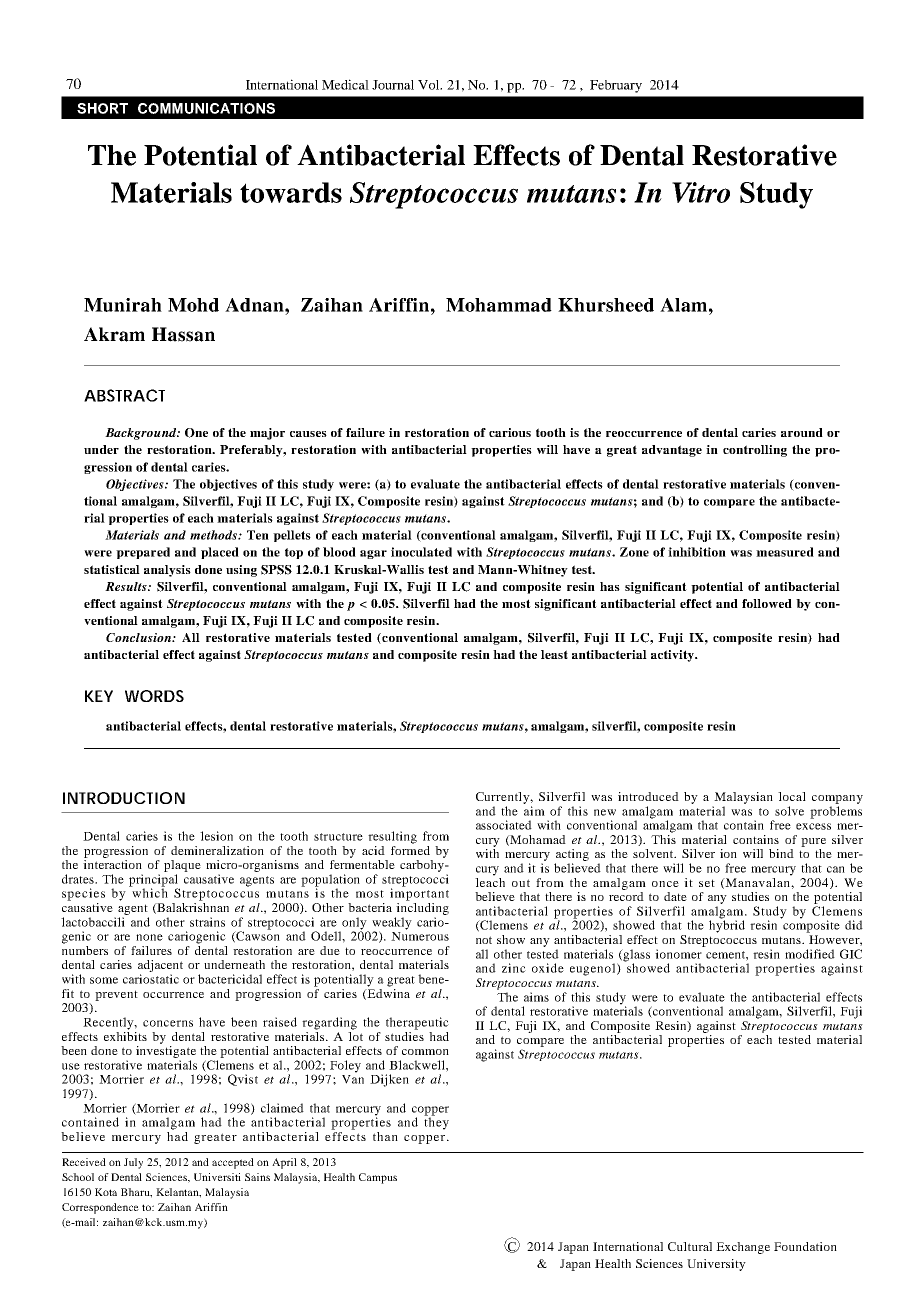 The height and width of the image is (1308, 924). I want to click on COMMUNICATIONS, so click(206, 108).
